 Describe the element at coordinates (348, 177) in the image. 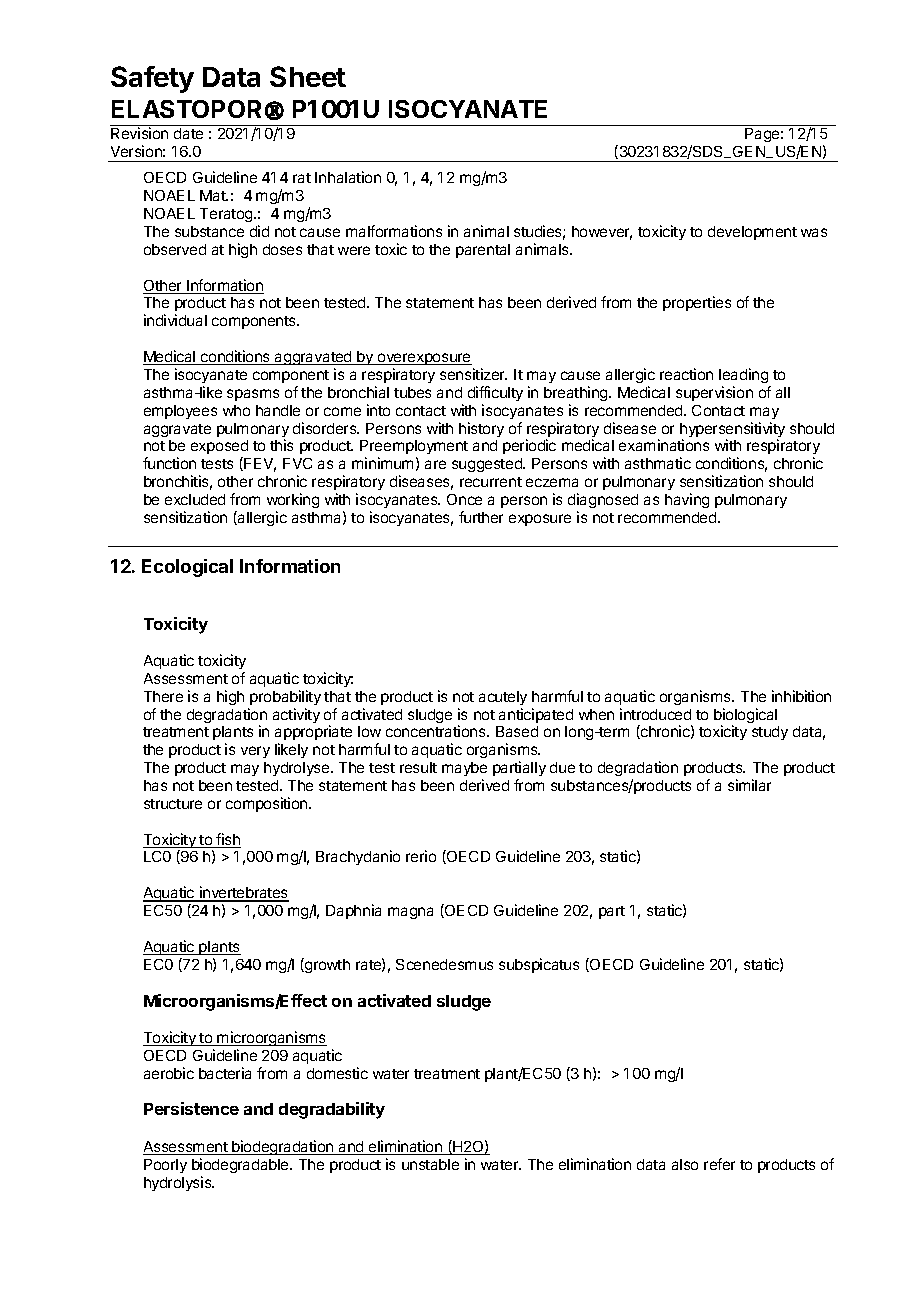

I see `Inhalation` at that location.
